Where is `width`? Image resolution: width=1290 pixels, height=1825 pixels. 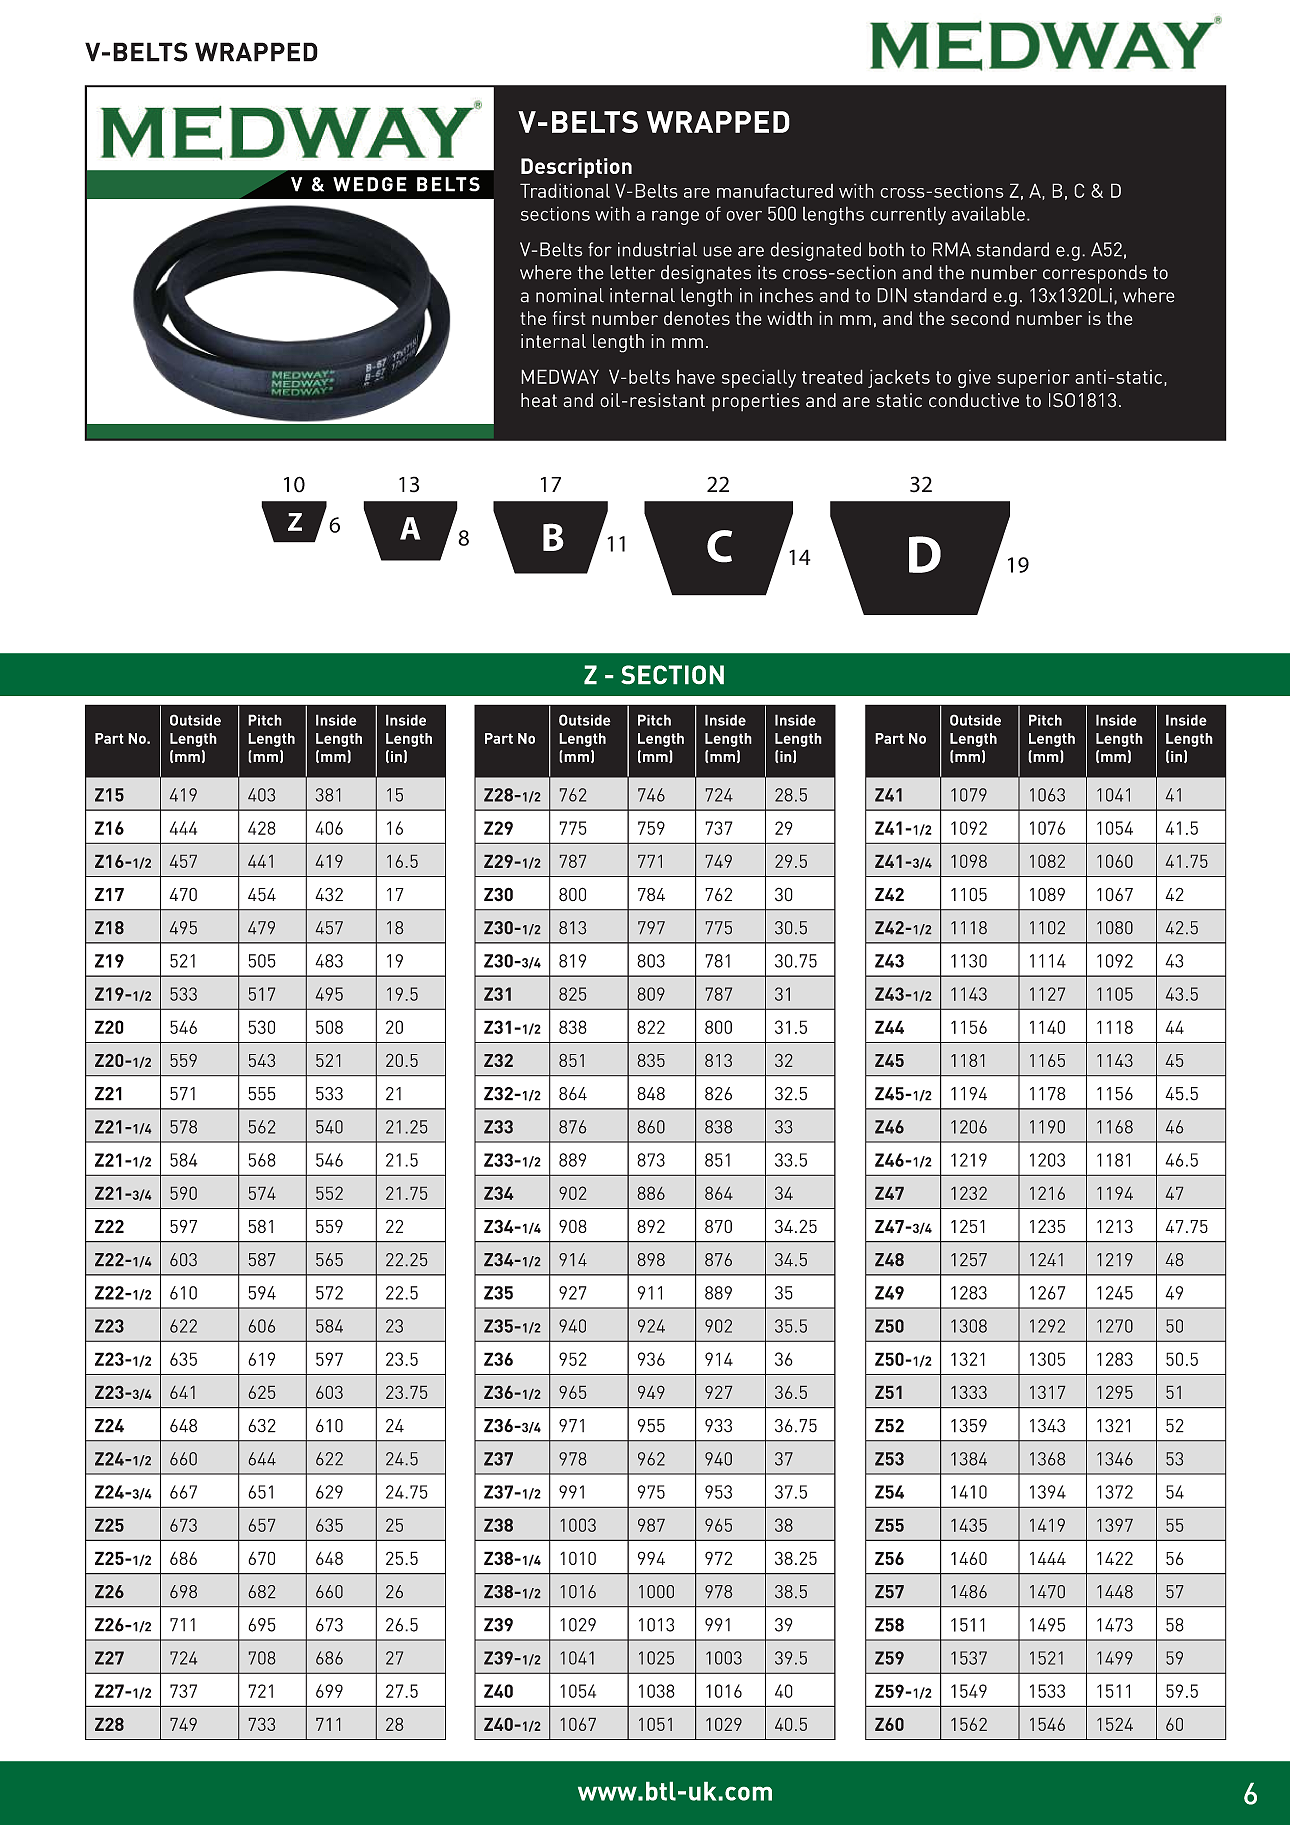 width is located at coordinates (789, 318).
